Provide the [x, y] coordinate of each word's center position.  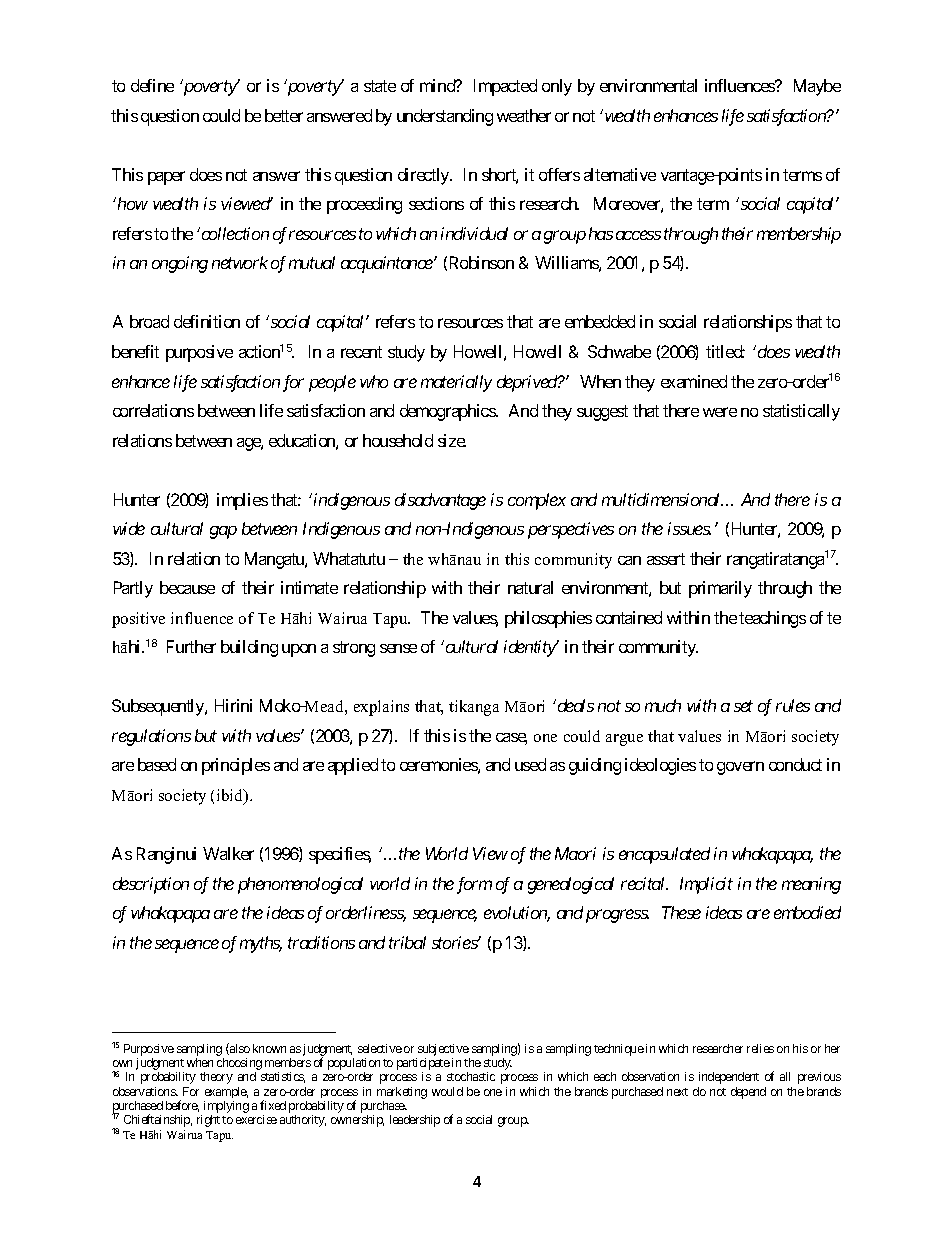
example [226, 1092]
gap [223, 532]
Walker [228, 853]
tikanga [474, 708]
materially [456, 383]
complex [537, 501]
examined [694, 381]
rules [793, 705]
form [474, 885]
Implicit [706, 885]
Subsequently [159, 707]
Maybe [817, 87]
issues [689, 528]
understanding [445, 117]
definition [207, 321]
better [284, 115]
